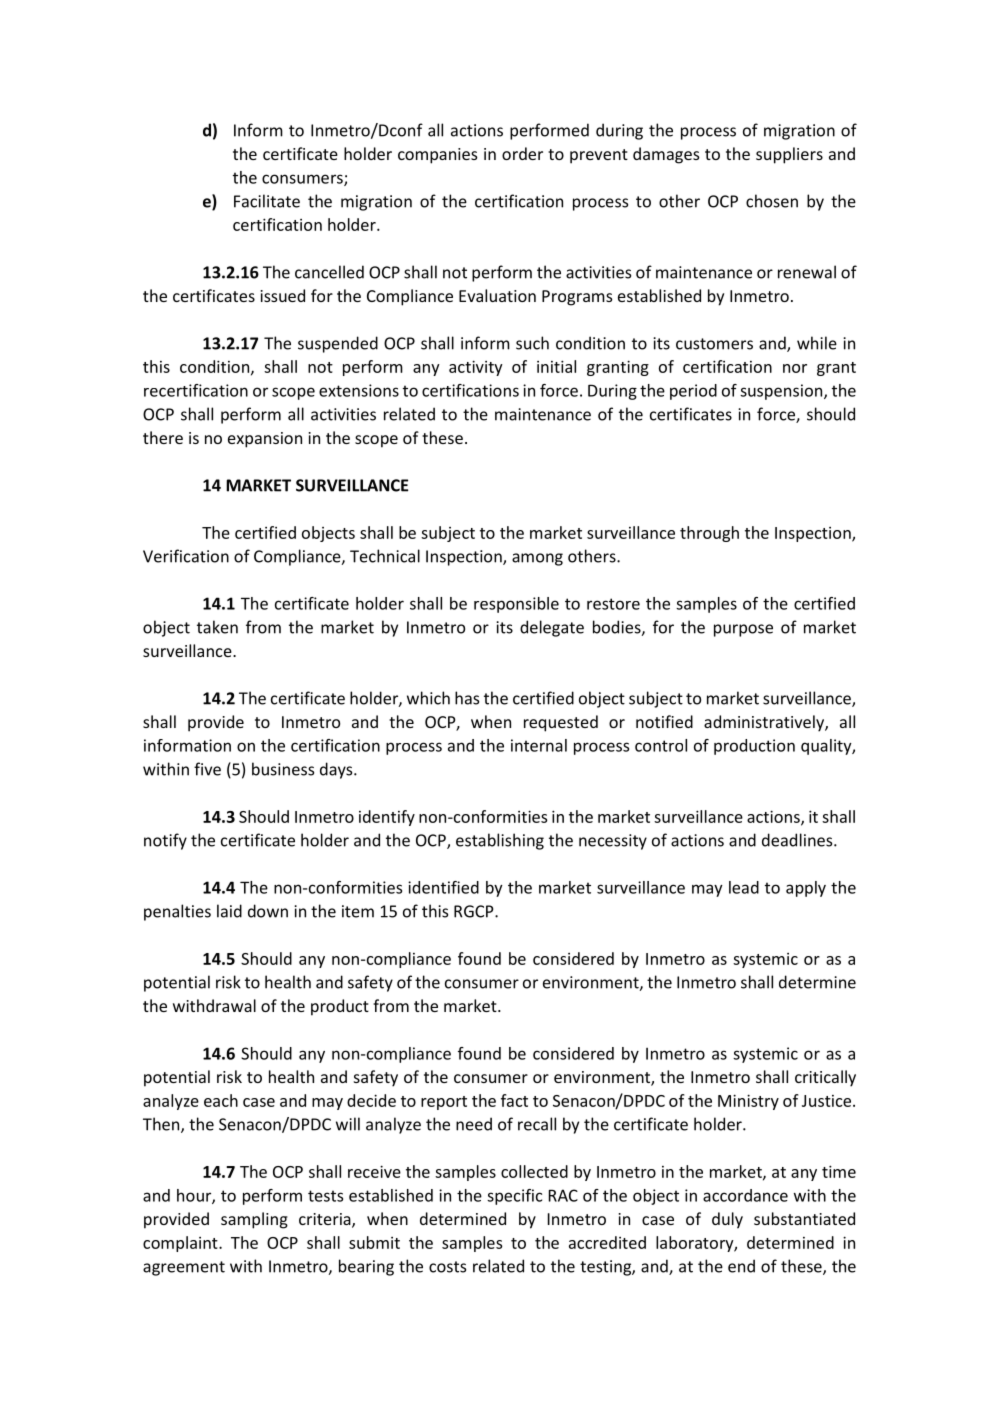 The image size is (999, 1413). I want to click on purpose, so click(743, 630).
